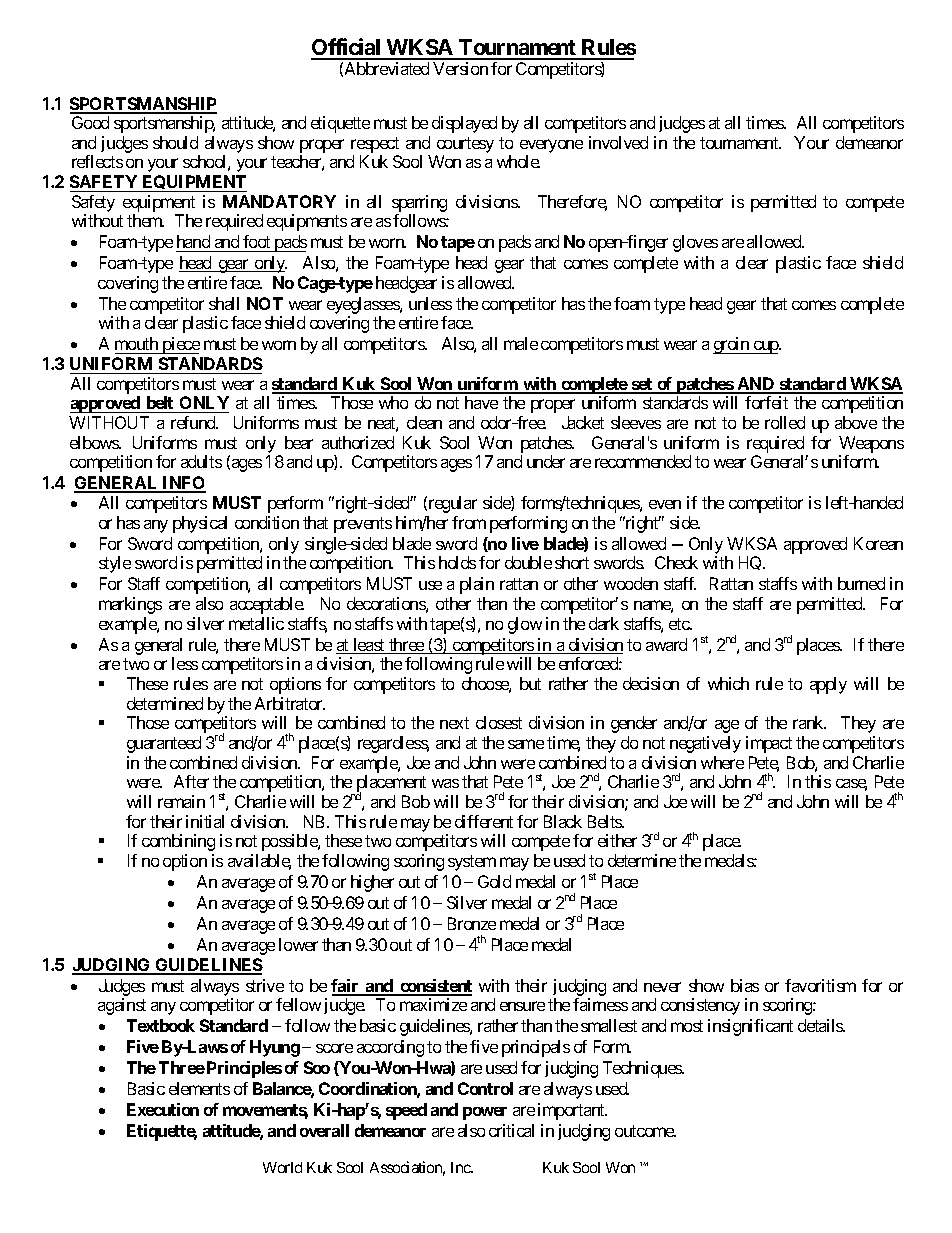  What do you see at coordinates (525, 625) in the screenshot?
I see `glow` at bounding box center [525, 625].
